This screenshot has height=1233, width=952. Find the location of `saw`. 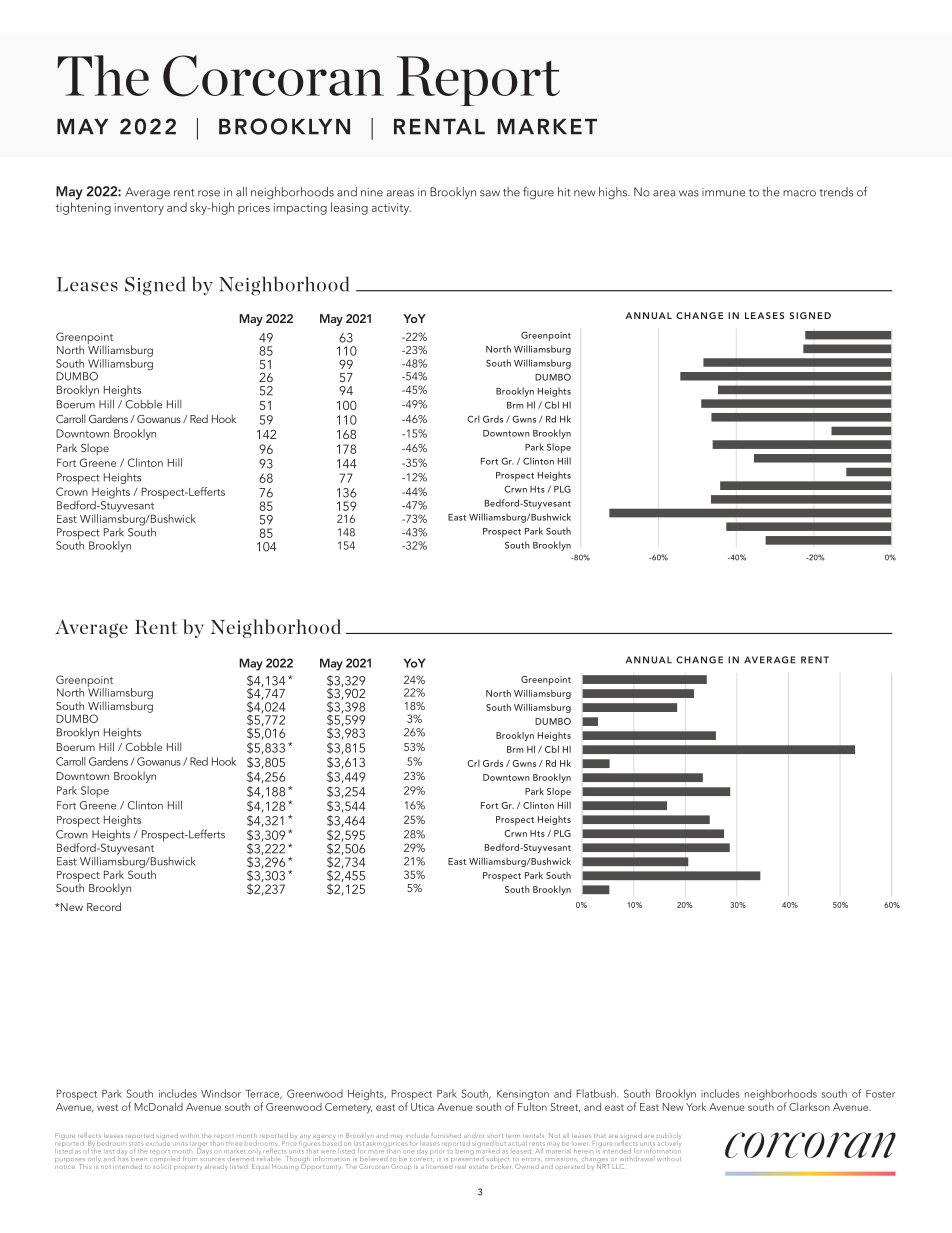

saw is located at coordinates (490, 193).
